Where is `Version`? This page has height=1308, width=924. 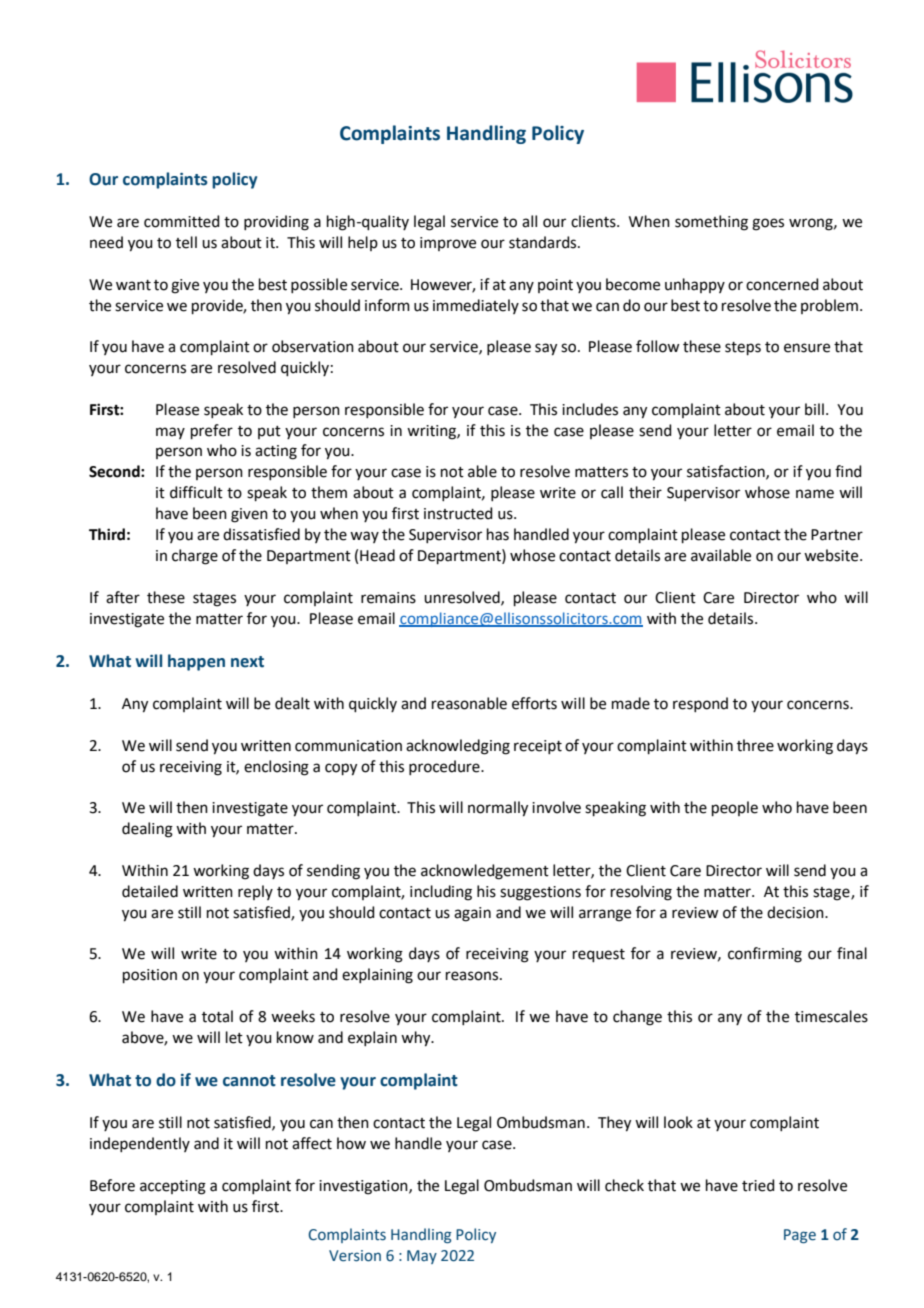 Version is located at coordinates (355, 1256).
